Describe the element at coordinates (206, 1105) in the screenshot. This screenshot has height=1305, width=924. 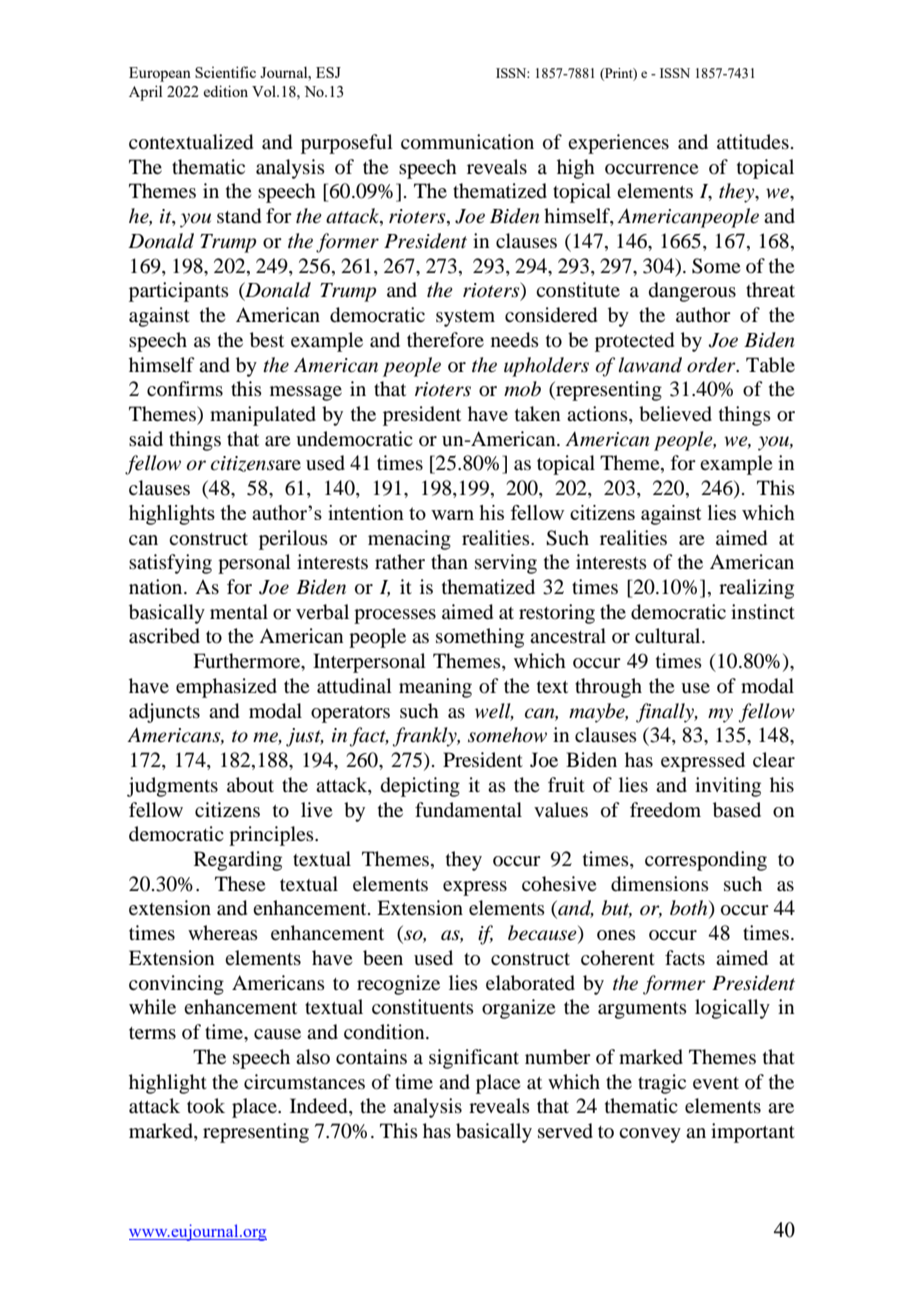
I see `took` at that location.
